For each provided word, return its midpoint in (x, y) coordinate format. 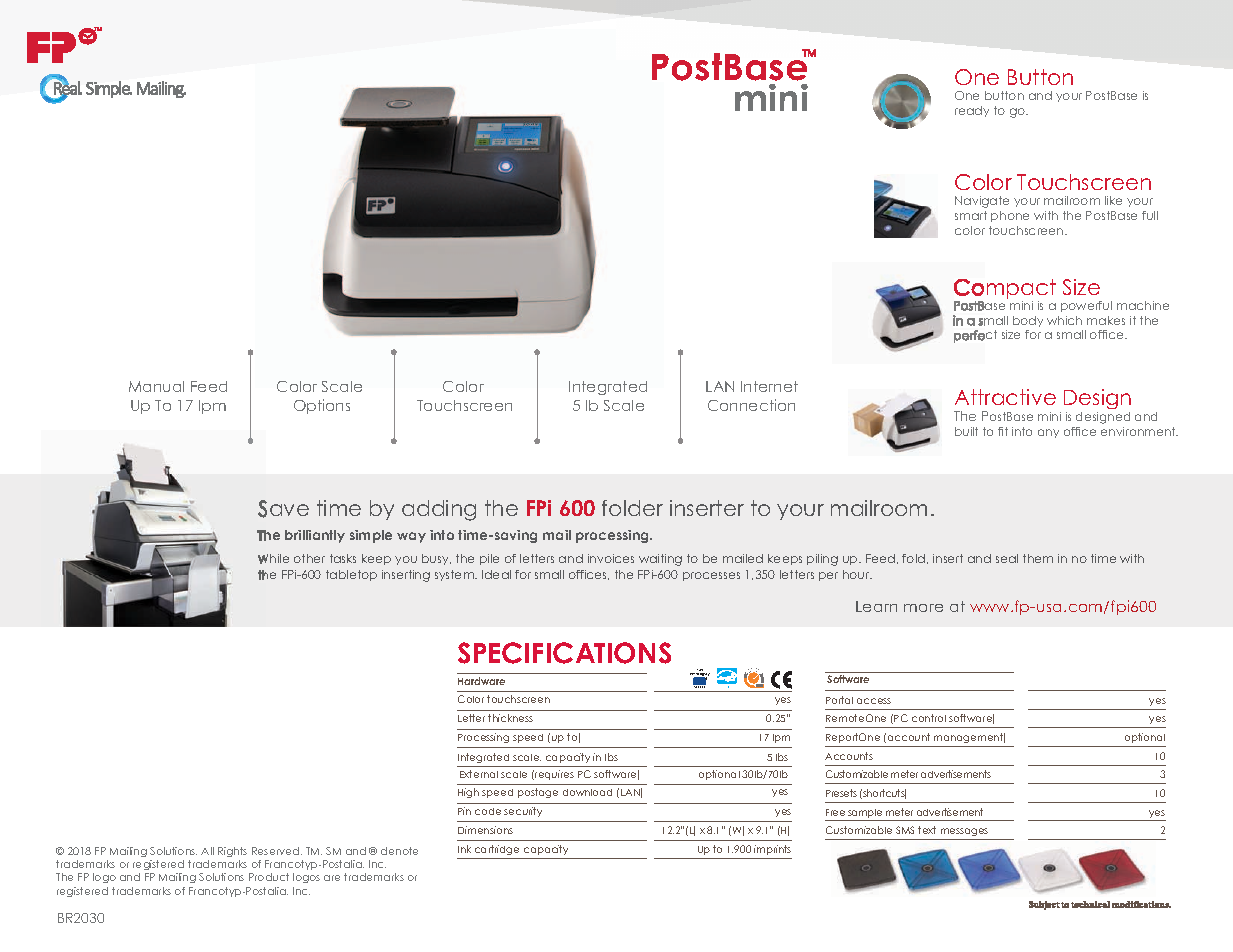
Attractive (1005, 397)
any (1048, 433)
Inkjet (699, 672)
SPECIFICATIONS (564, 653)
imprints (772, 850)
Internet (769, 386)
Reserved (277, 851)
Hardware (481, 681)
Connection (751, 405)
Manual (156, 386)
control (929, 718)
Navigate (982, 202)
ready (972, 111)
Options (322, 406)
